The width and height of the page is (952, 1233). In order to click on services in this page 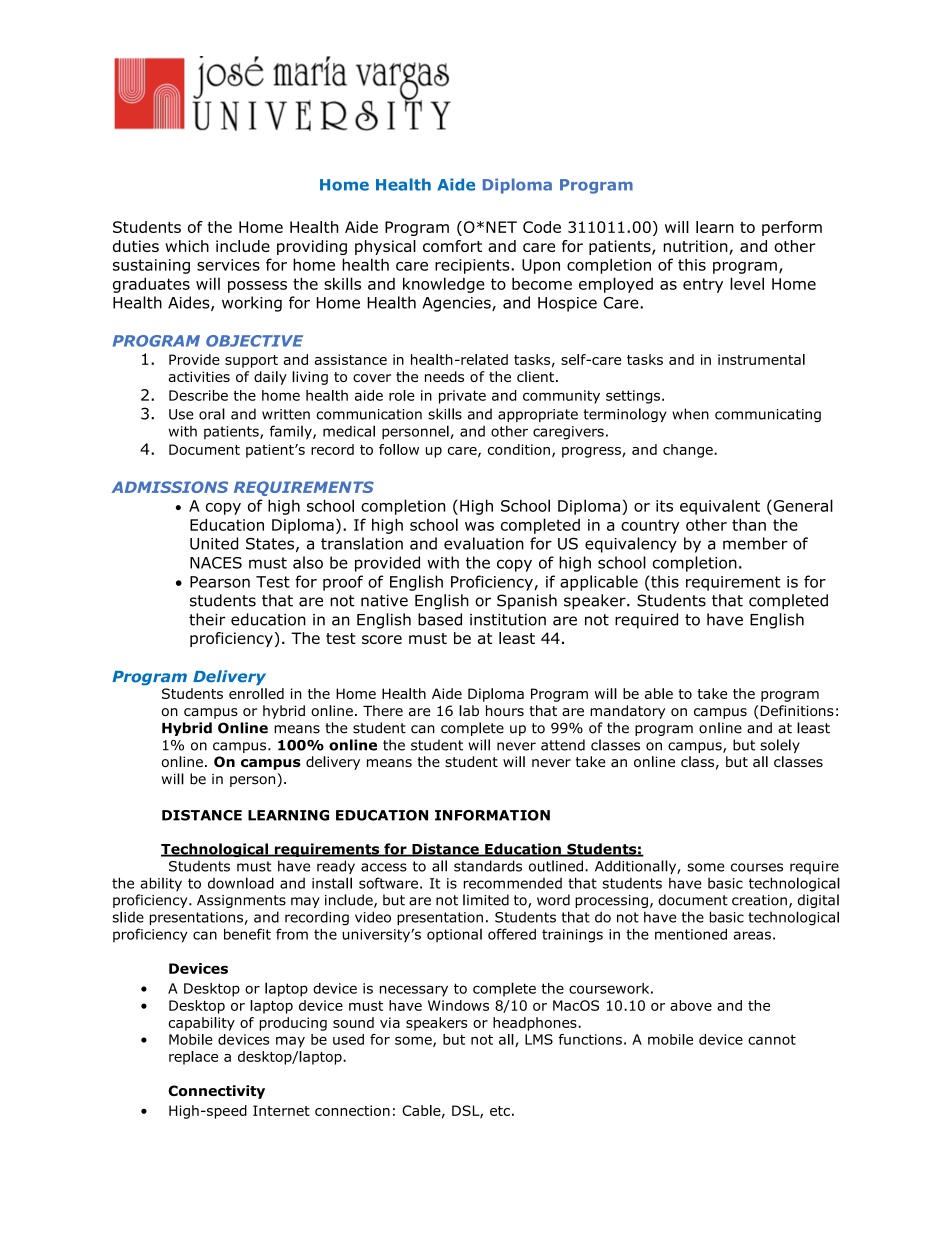, I will do `click(228, 265)`.
